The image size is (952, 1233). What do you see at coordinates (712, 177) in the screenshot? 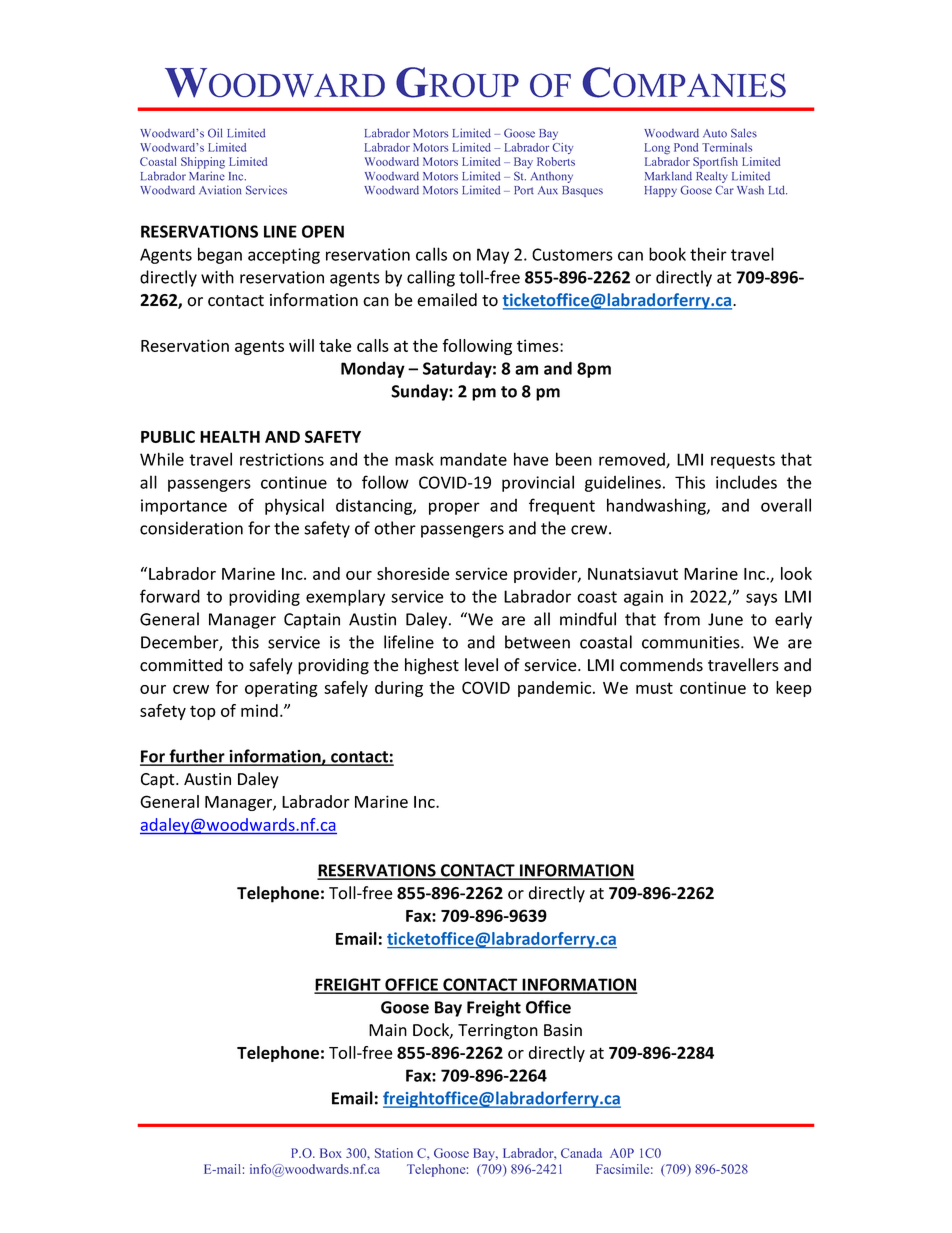
I see `Realty` at bounding box center [712, 177].
